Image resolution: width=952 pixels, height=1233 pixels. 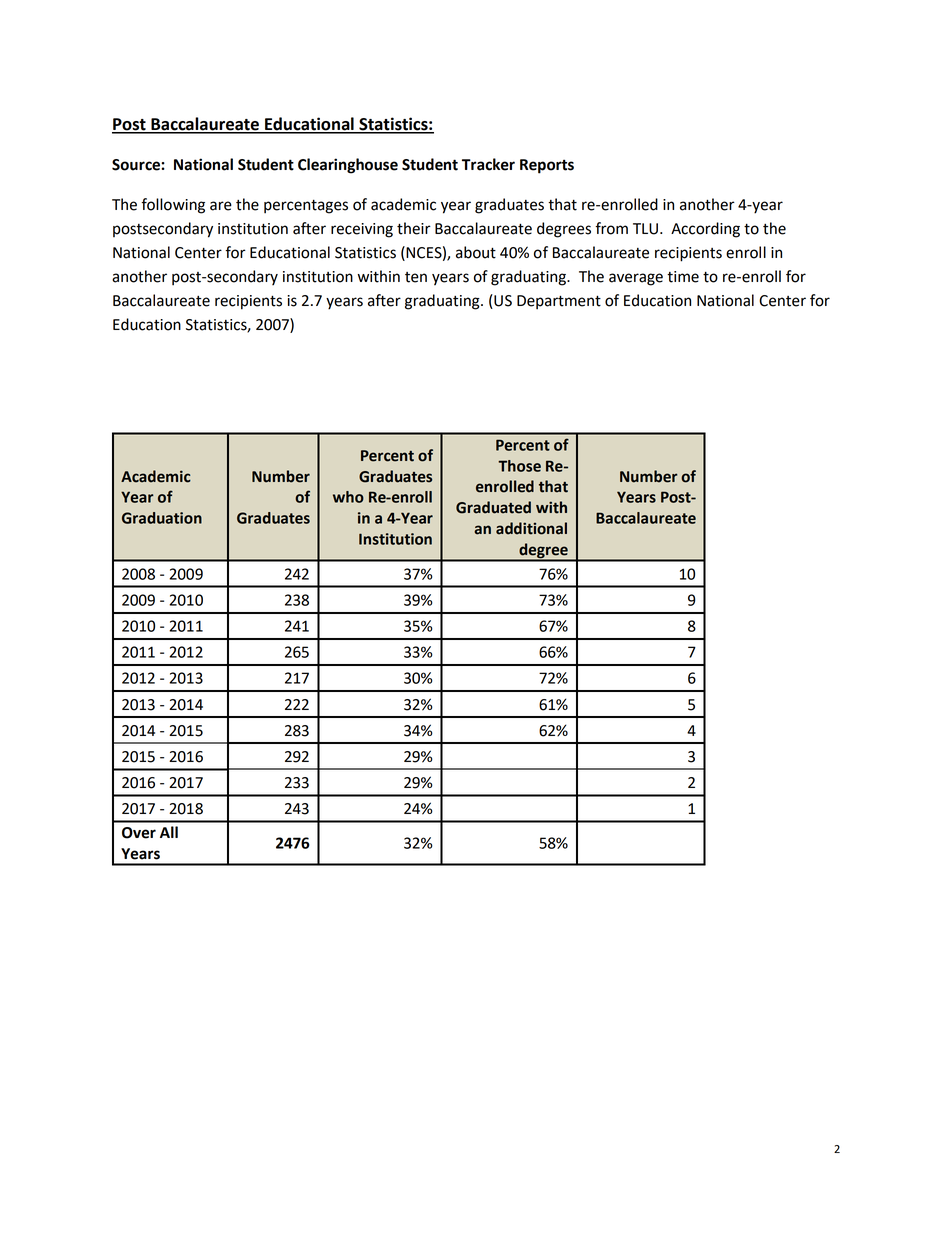 I want to click on Graduation, so click(x=162, y=518).
